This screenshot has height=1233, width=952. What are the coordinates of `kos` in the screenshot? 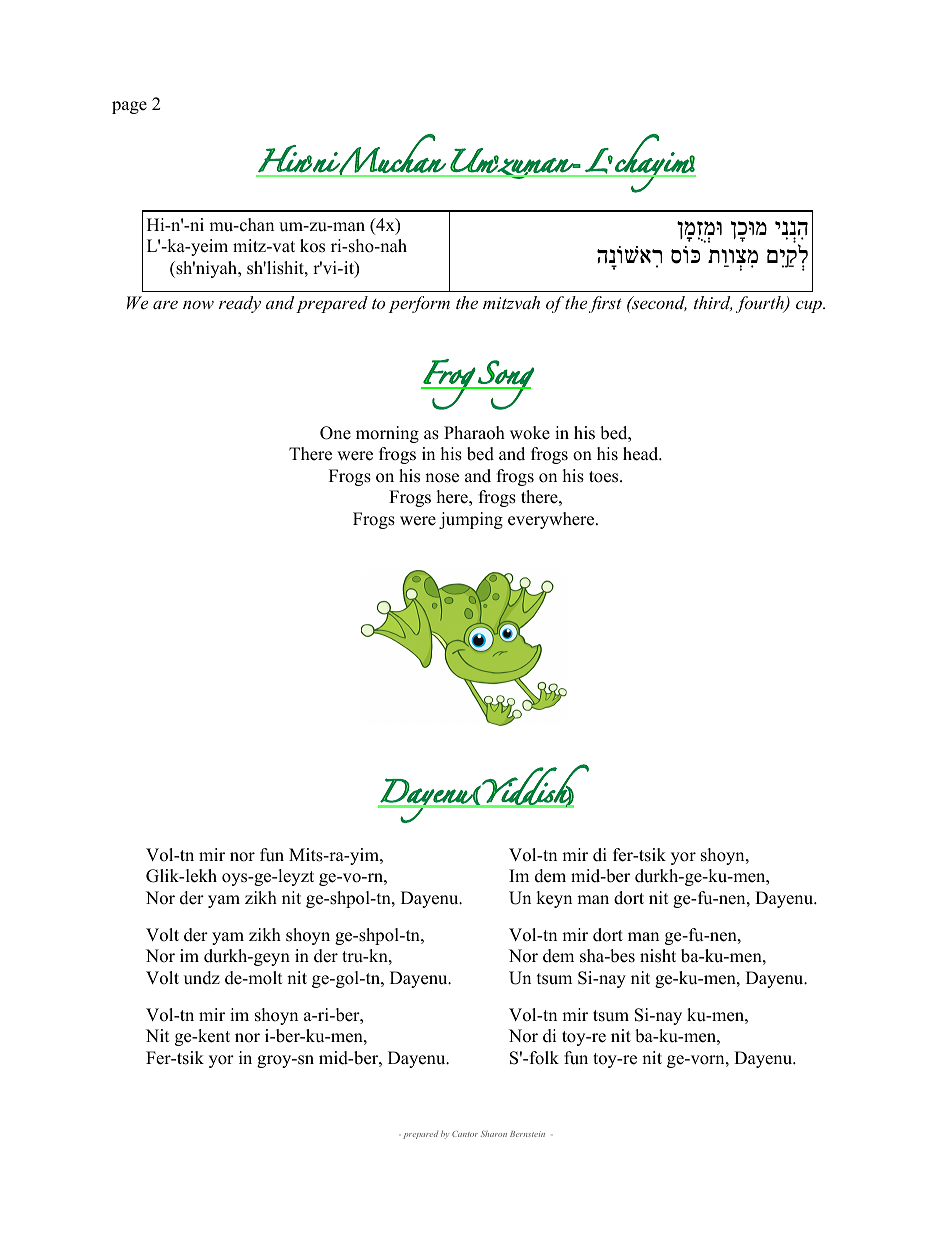 It's located at (312, 246).
